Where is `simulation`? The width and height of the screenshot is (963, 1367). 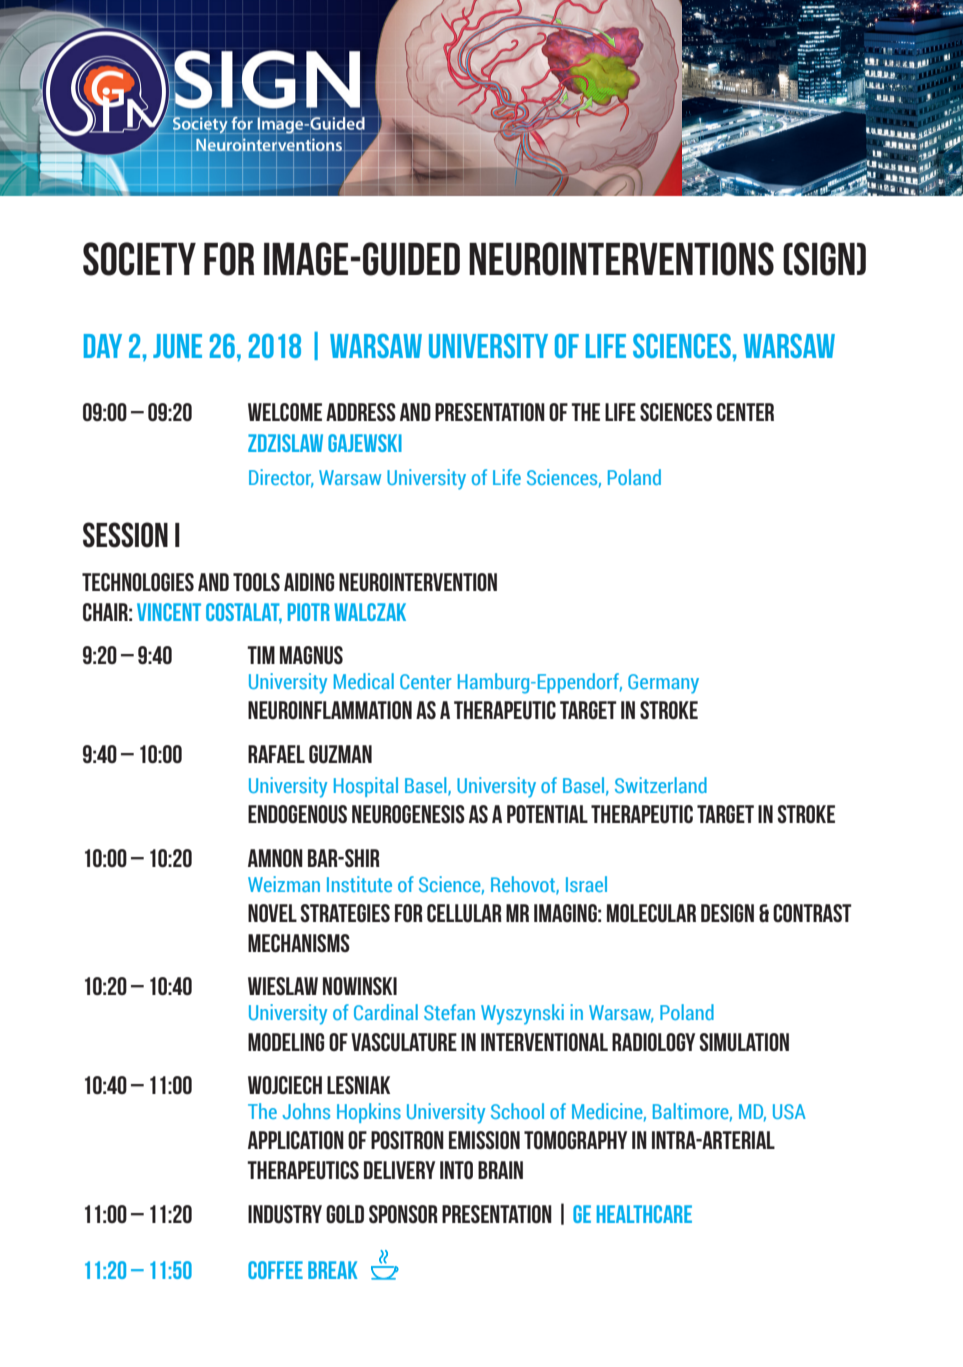
simulation is located at coordinates (744, 1042).
